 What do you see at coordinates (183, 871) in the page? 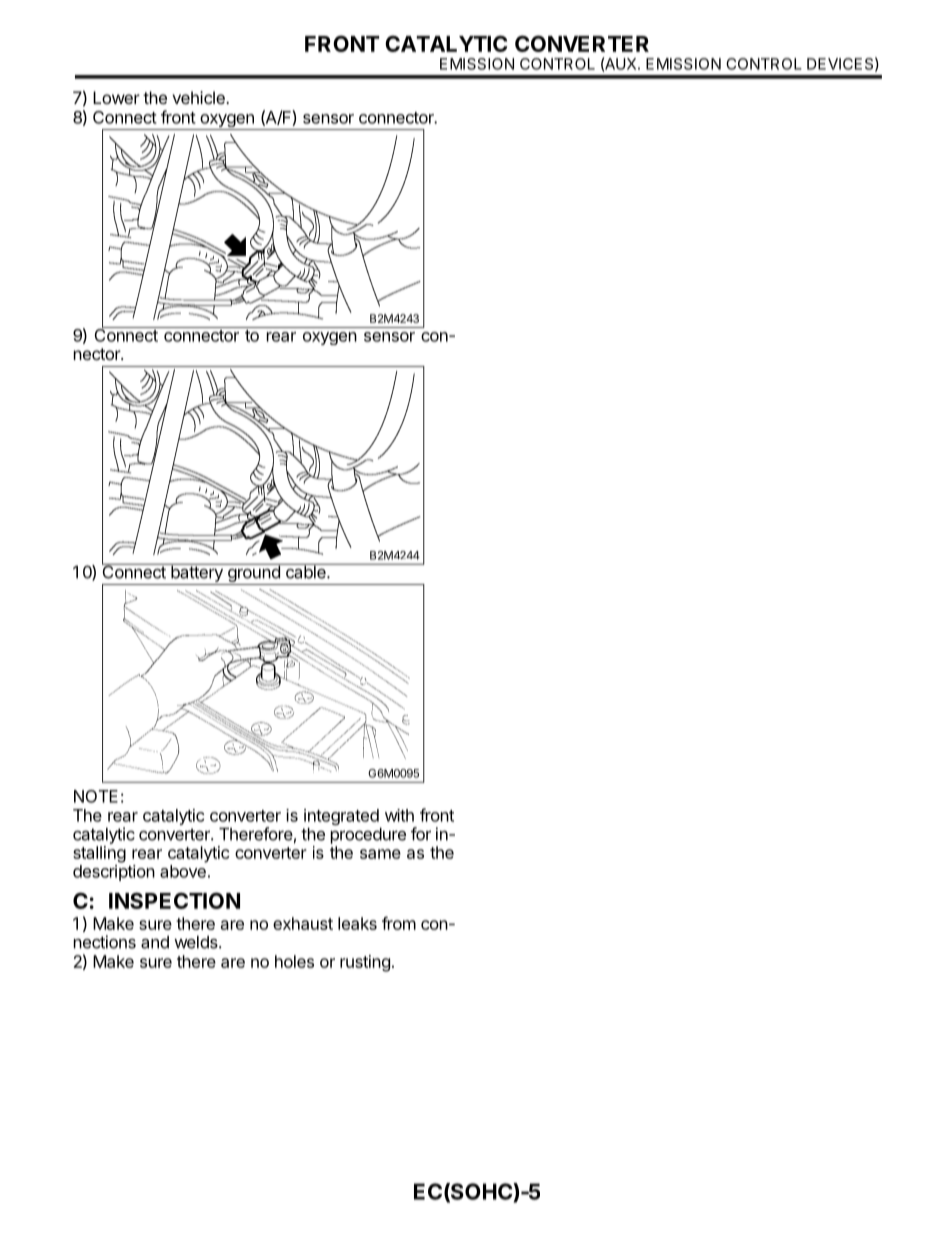
I see `above` at bounding box center [183, 871].
